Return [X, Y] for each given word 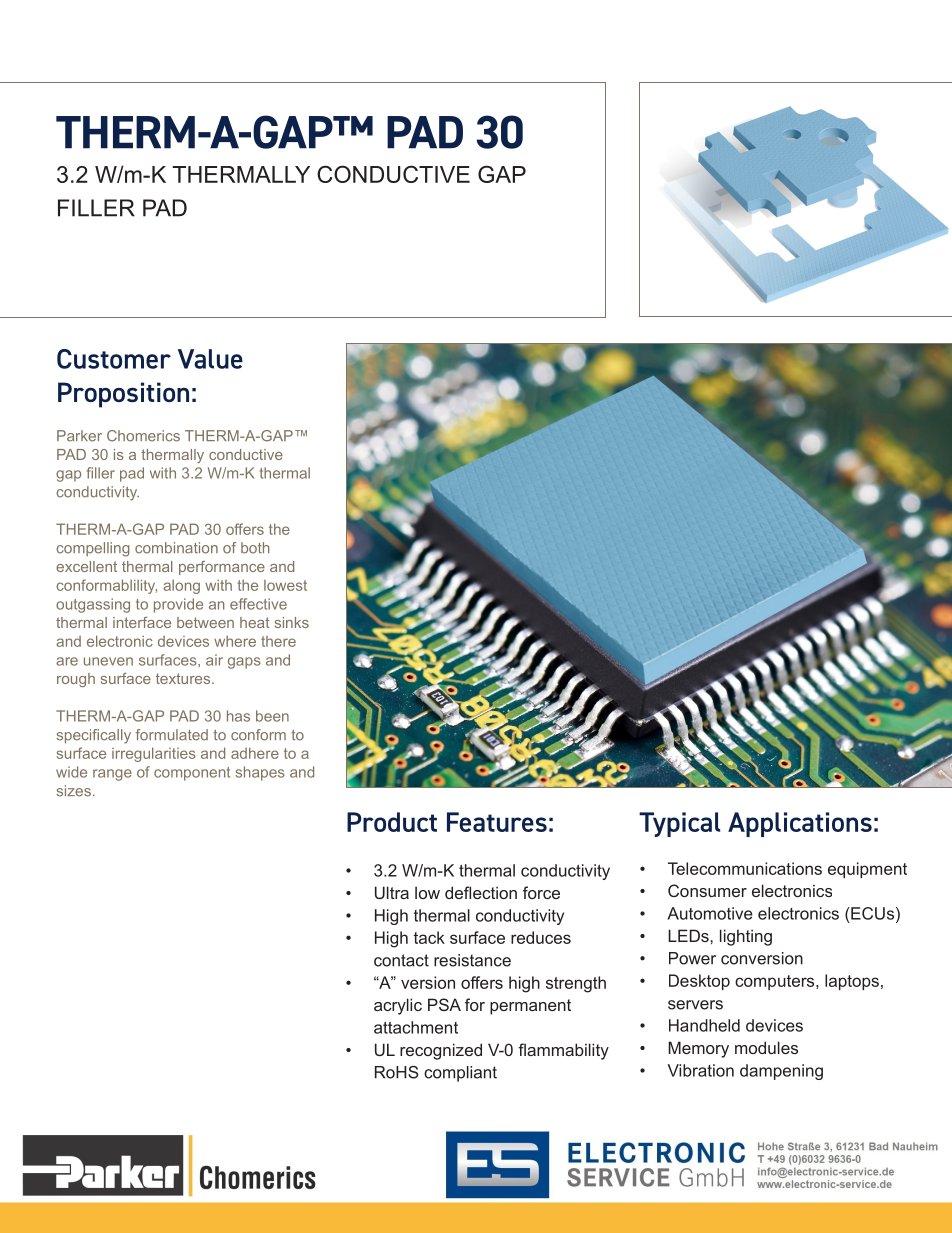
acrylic [398, 1006]
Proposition [123, 395]
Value [210, 359]
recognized [441, 1051]
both [255, 548]
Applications [800, 824]
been [272, 716]
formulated [172, 735]
